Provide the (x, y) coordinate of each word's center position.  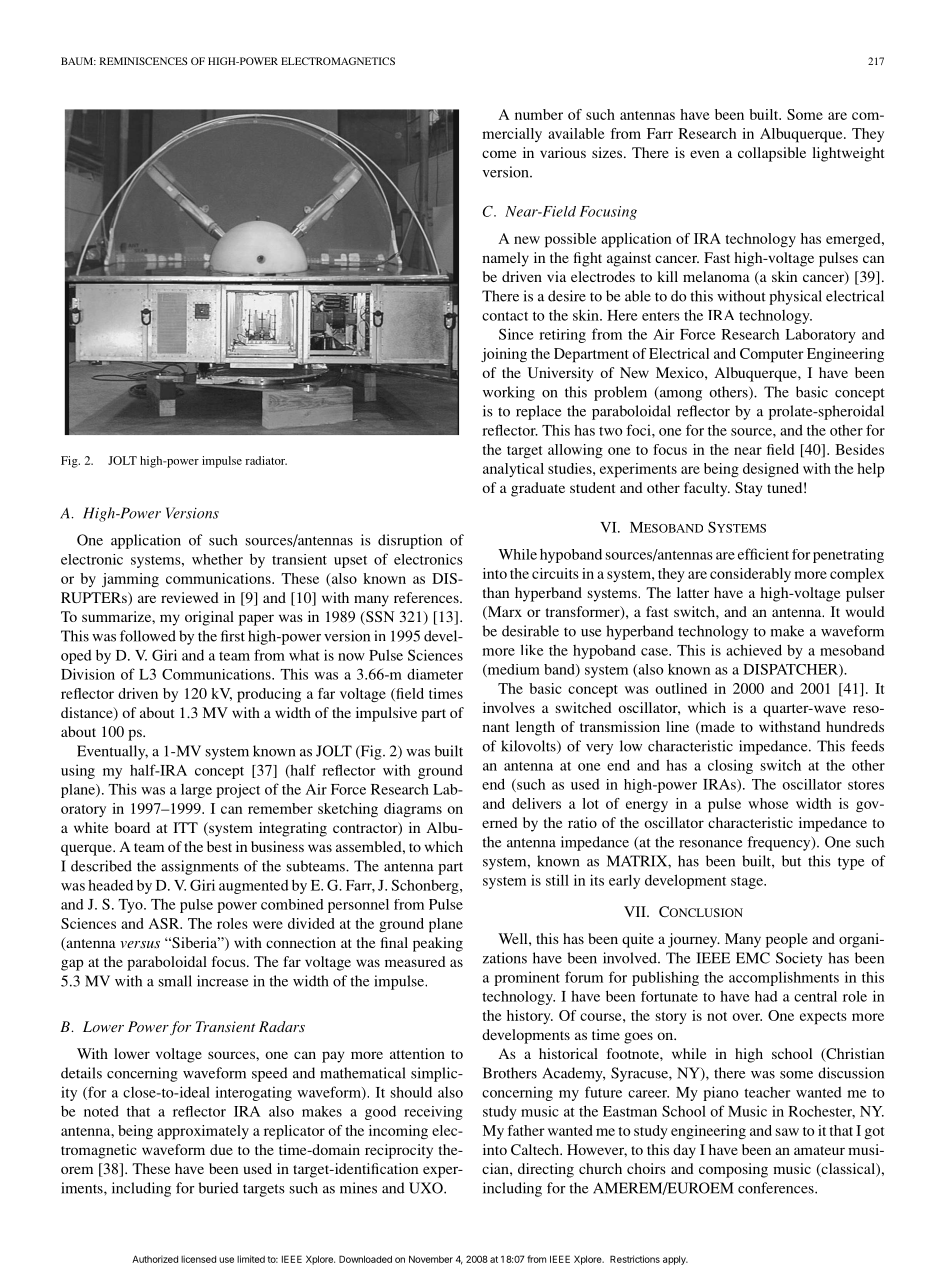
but (791, 861)
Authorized (155, 1259)
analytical (513, 470)
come (499, 154)
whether (217, 559)
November (431, 1259)
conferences (777, 1188)
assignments (200, 867)
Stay (748, 489)
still (557, 880)
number (539, 114)
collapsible (772, 154)
